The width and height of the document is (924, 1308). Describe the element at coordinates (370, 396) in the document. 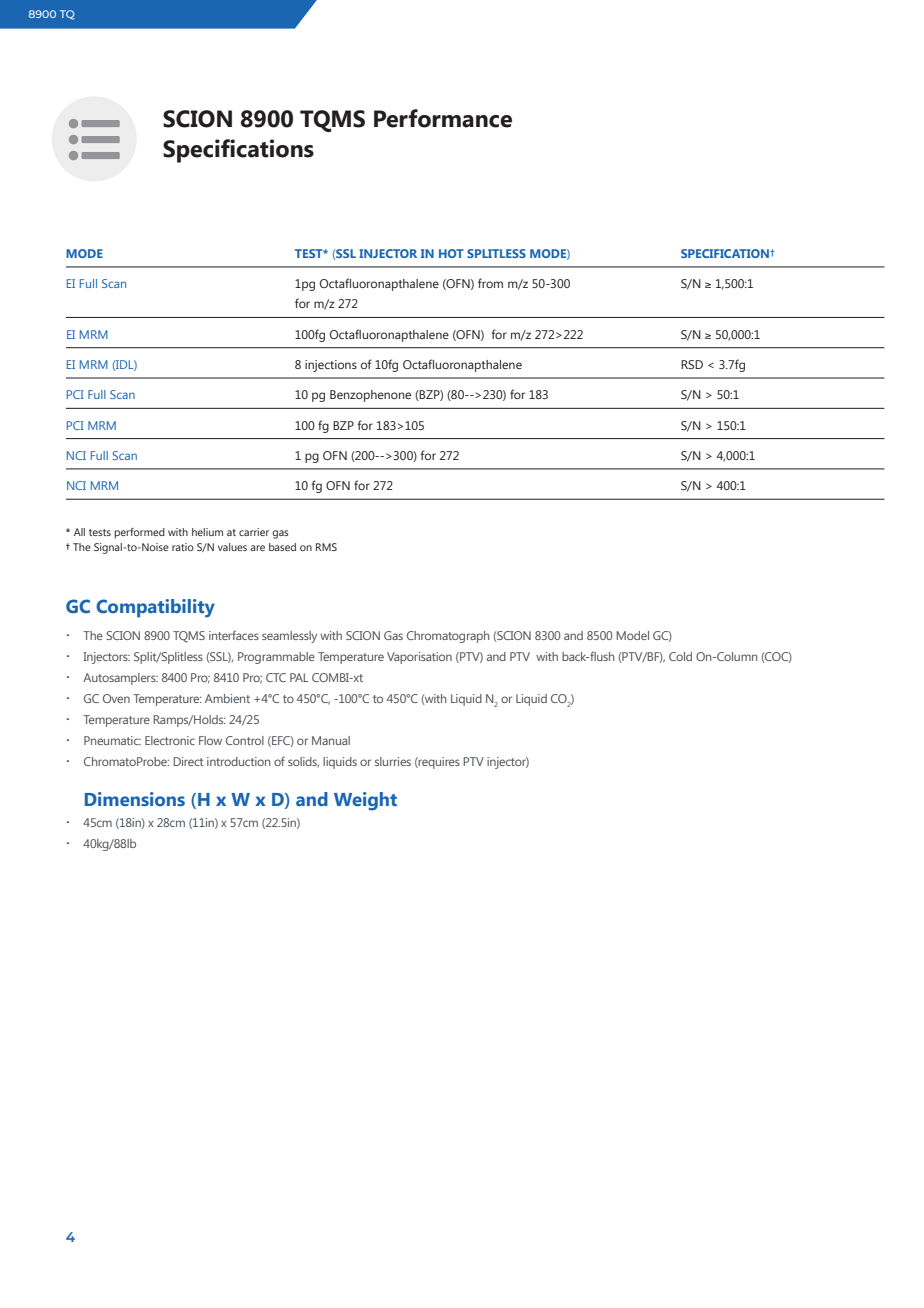

I see `Benzophenone` at that location.
